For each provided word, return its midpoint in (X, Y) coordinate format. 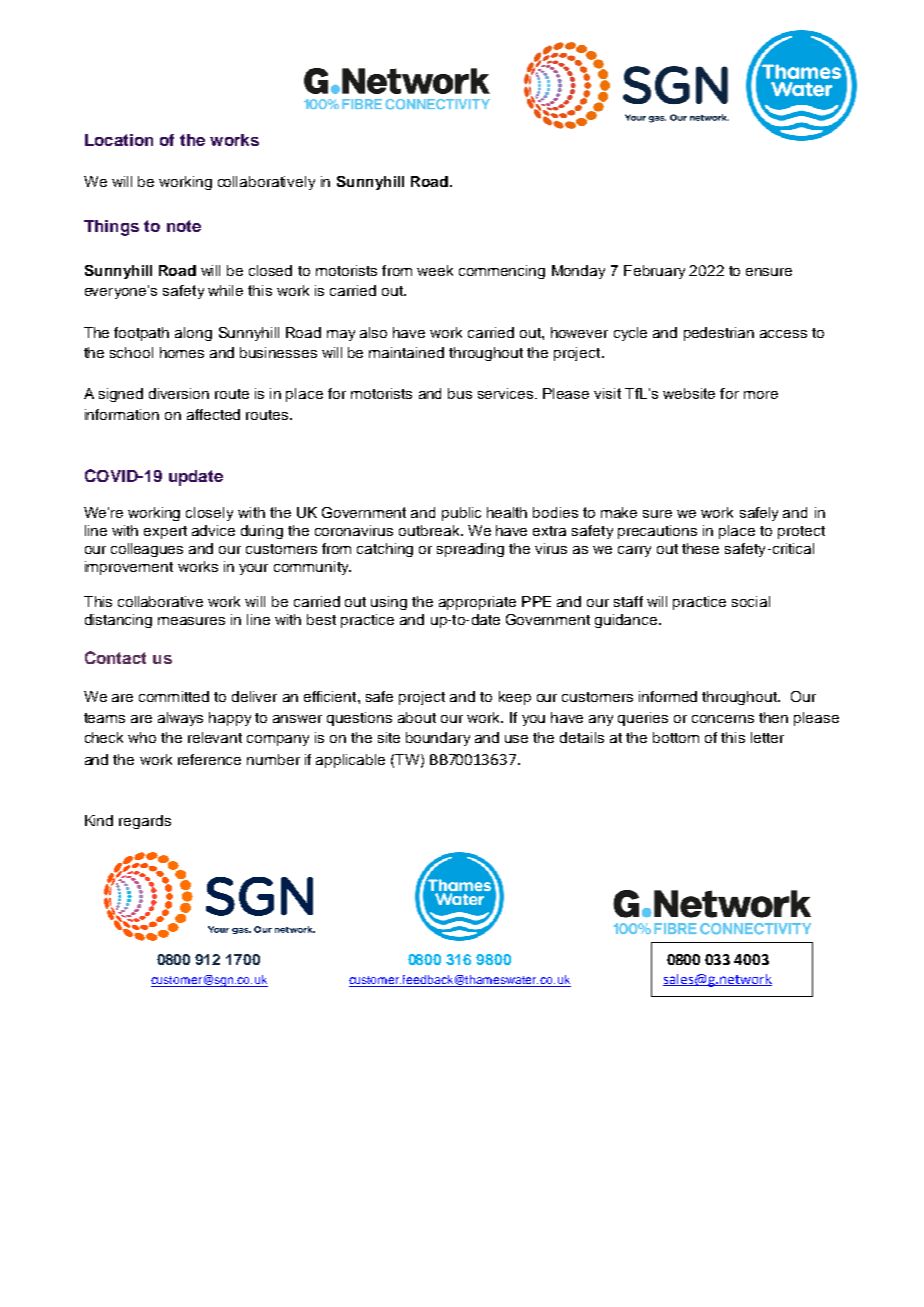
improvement (129, 568)
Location (119, 140)
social (751, 601)
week (435, 270)
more (761, 395)
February (654, 272)
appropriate (477, 603)
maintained (406, 352)
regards (145, 822)
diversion (179, 393)
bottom (676, 737)
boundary (438, 739)
